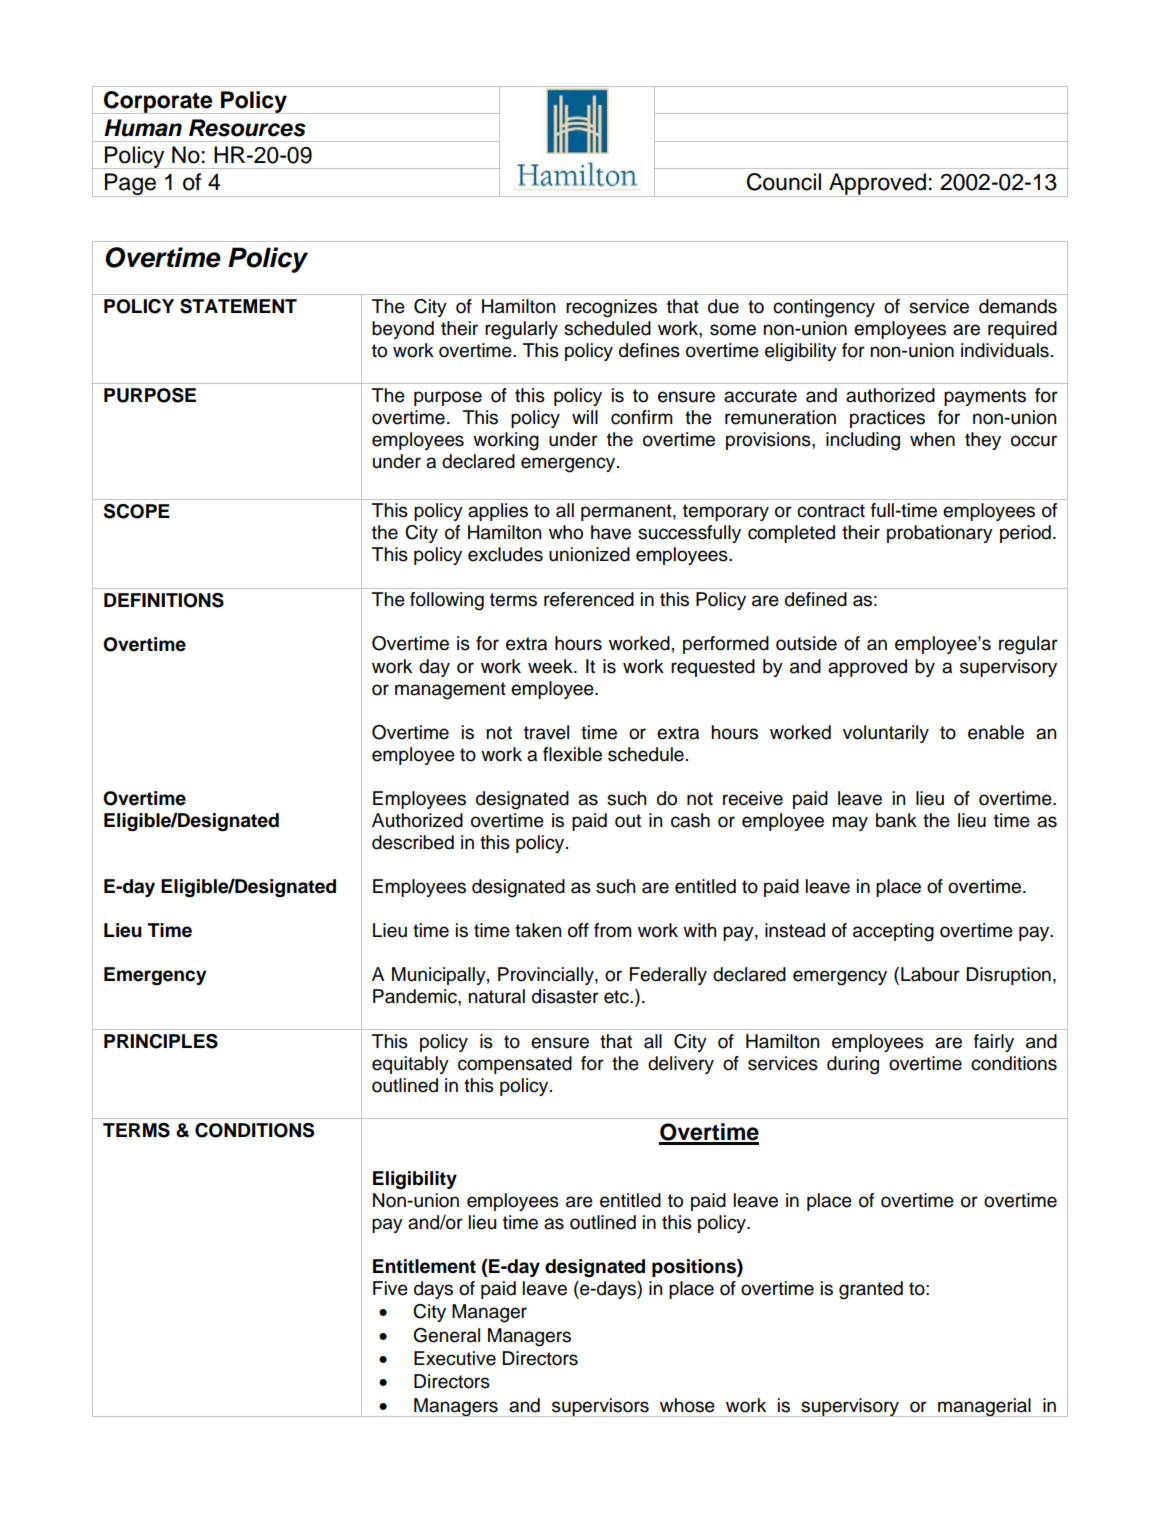 The image size is (1171, 1516). What do you see at coordinates (871, 1290) in the screenshot?
I see `granted` at bounding box center [871, 1290].
